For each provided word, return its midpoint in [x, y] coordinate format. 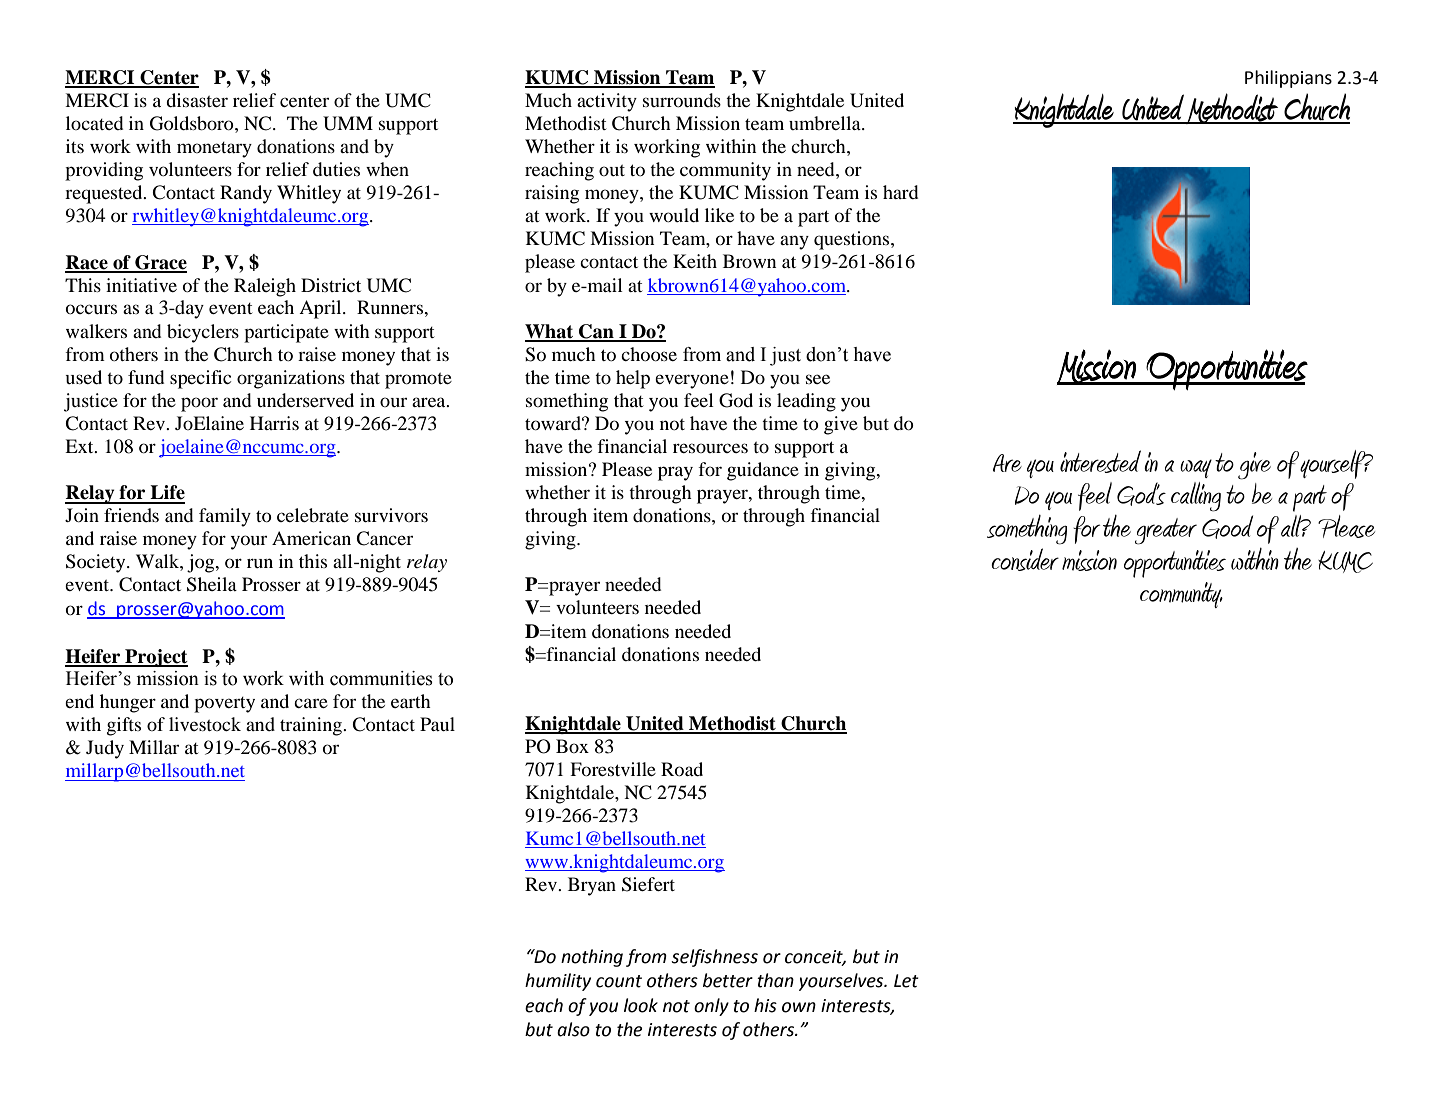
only [711, 1007]
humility [558, 982]
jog [202, 563]
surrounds [682, 100]
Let [906, 981]
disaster [197, 100]
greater [1166, 531]
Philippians [1288, 79]
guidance [763, 471]
